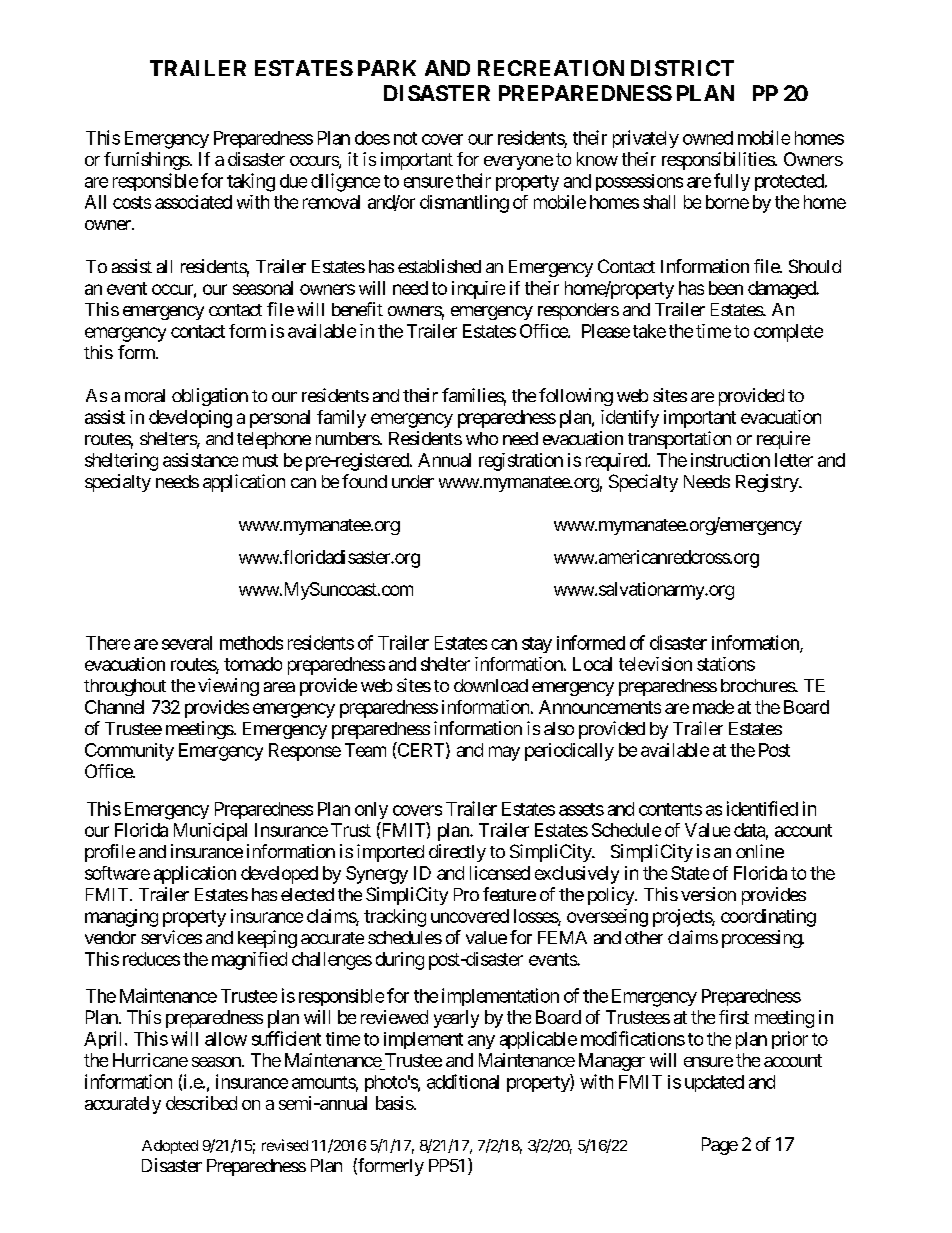  Describe the element at coordinates (129, 752) in the document. I see `Community` at that location.
